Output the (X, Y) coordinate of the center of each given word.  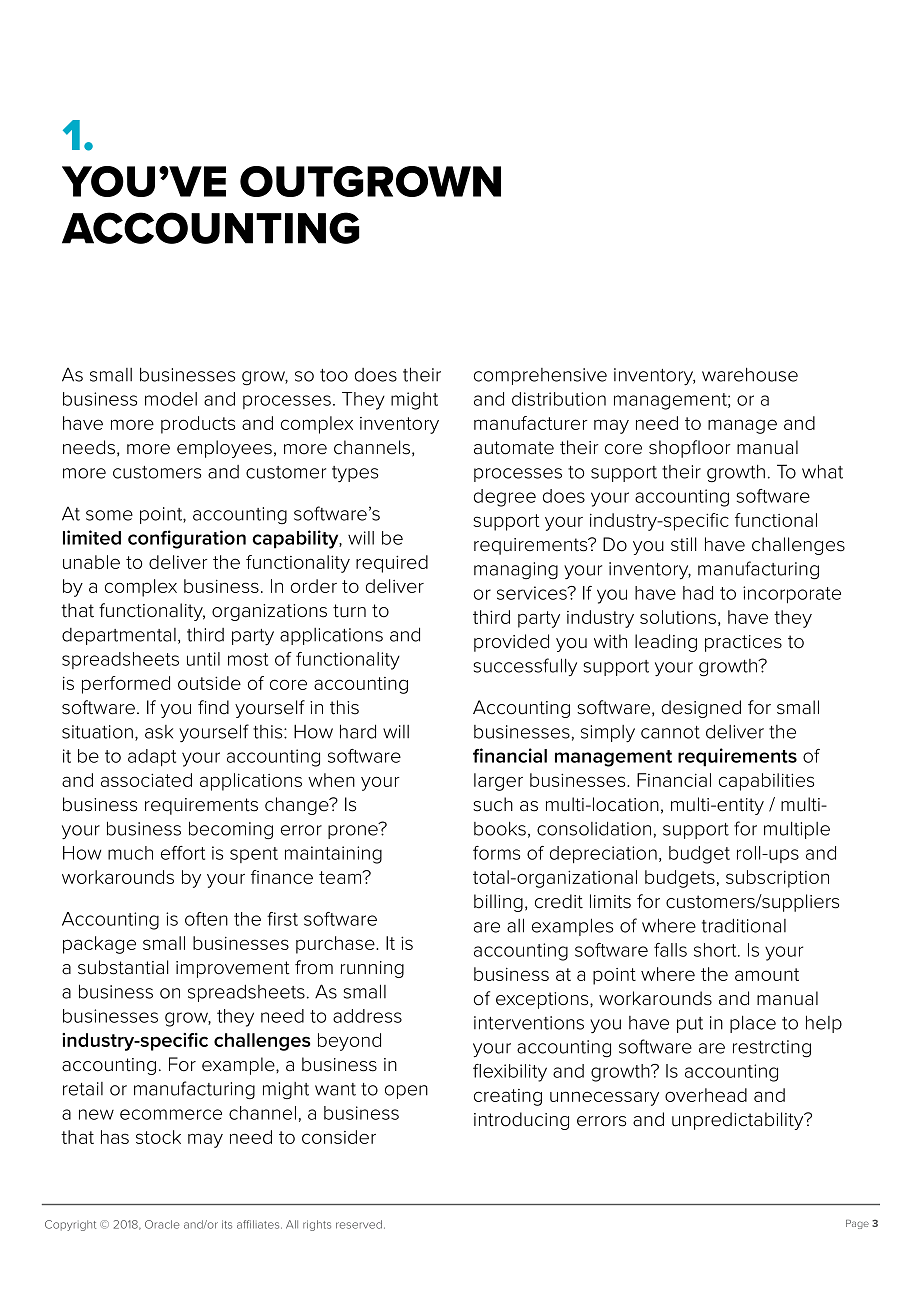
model (171, 399)
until (203, 659)
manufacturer (531, 423)
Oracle (162, 1224)
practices (743, 643)
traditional (744, 925)
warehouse (750, 374)
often (206, 919)
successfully (525, 667)
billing (498, 903)
